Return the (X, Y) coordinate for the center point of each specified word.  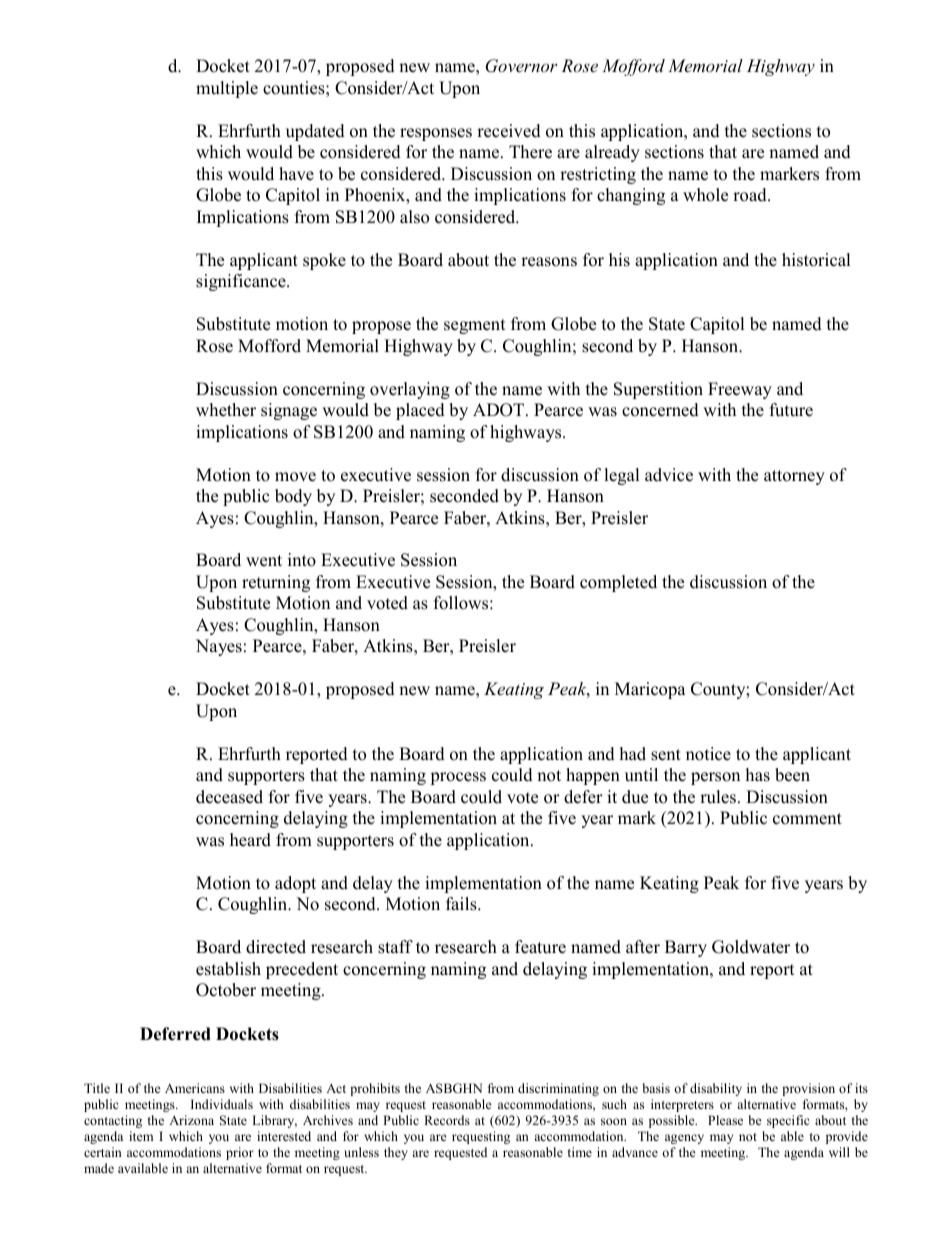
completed (618, 583)
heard (250, 840)
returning (276, 583)
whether (226, 410)
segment (475, 326)
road (751, 195)
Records (447, 1120)
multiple (227, 89)
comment (807, 819)
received (509, 131)
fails (462, 904)
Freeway (740, 390)
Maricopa (650, 690)
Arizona (191, 1120)
